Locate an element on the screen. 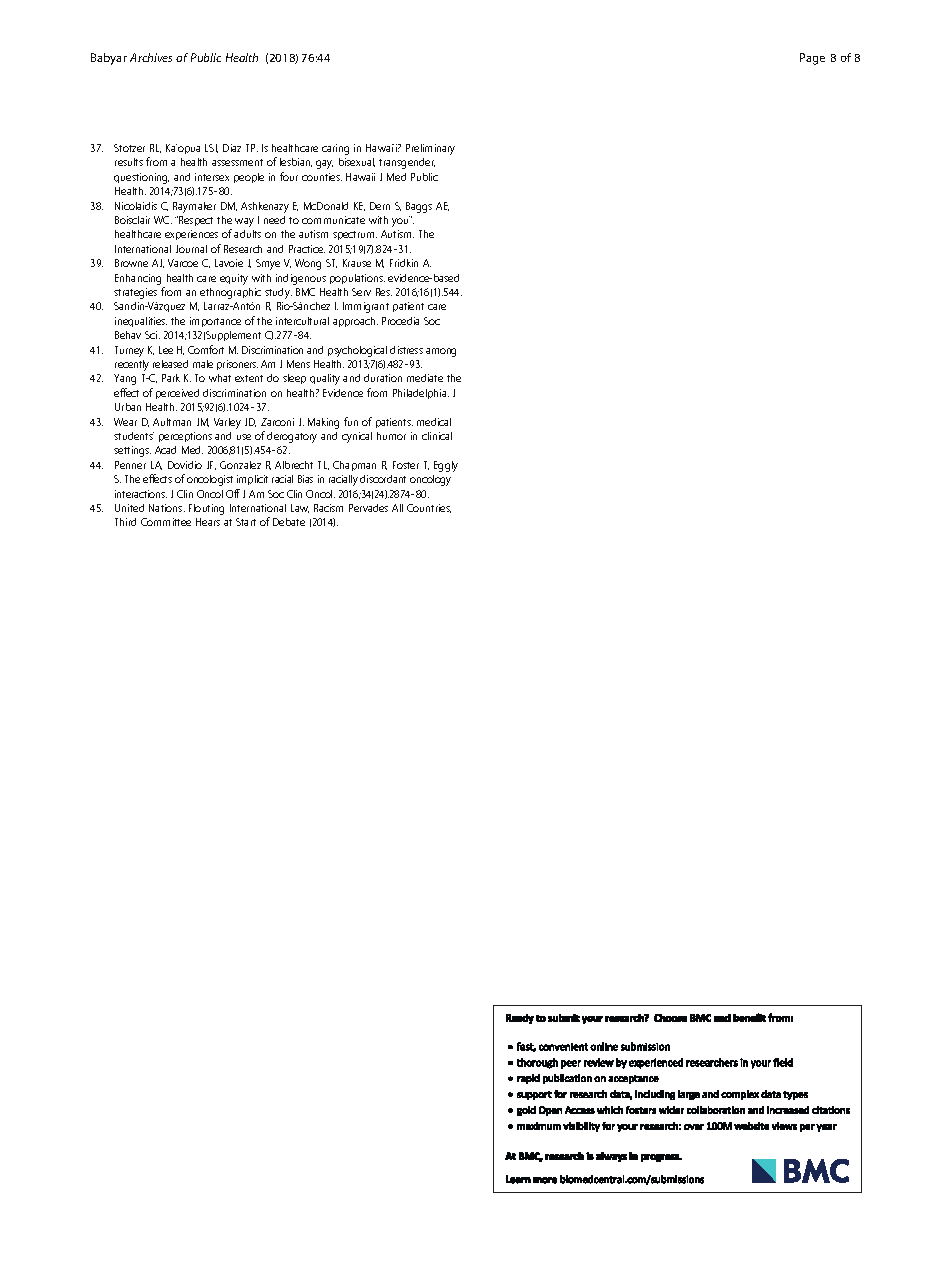 The width and height of the screenshot is (952, 1265). Preliminary is located at coordinates (430, 149).
